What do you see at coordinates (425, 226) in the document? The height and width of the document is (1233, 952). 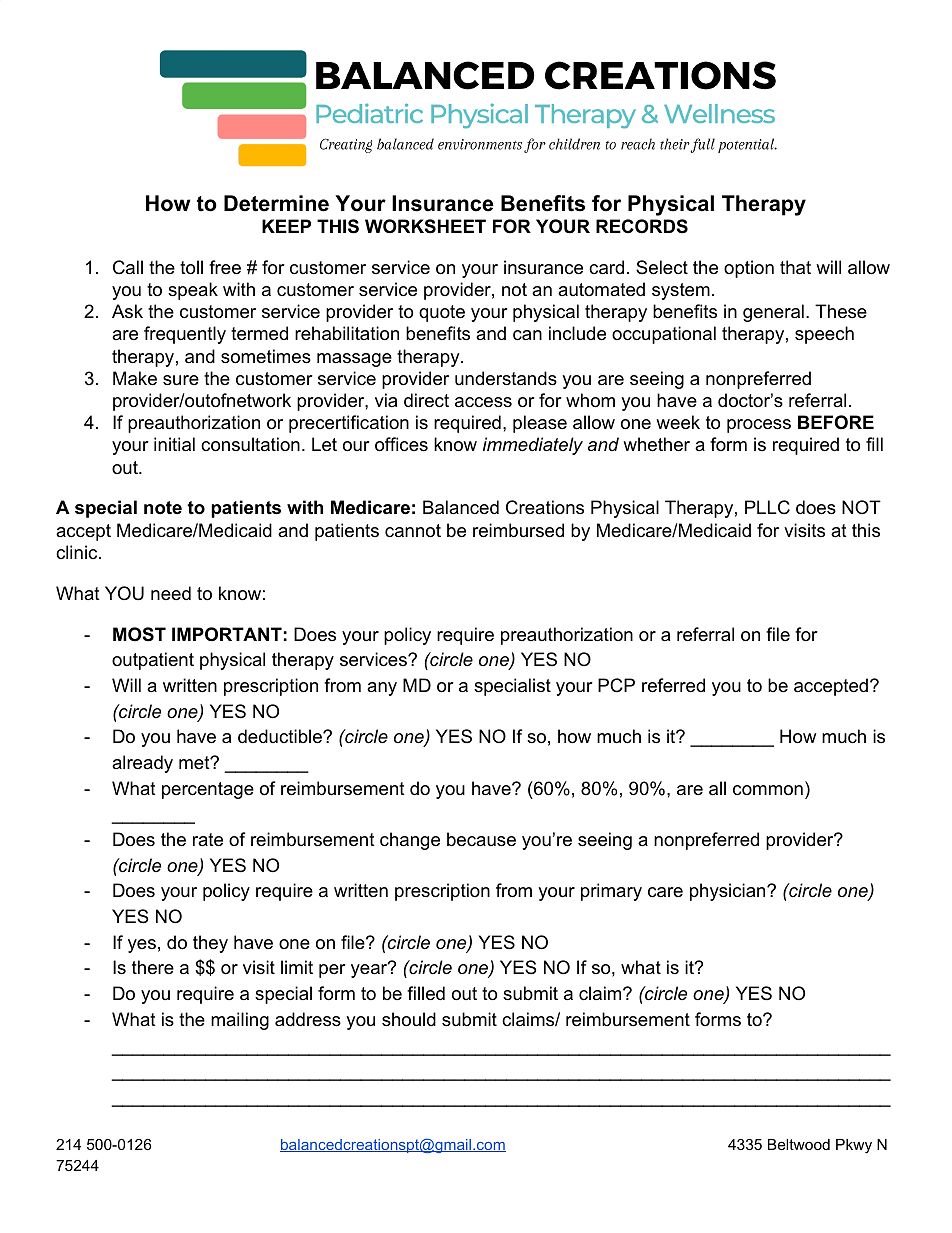 I see `WORKSHEET` at bounding box center [425, 226].
